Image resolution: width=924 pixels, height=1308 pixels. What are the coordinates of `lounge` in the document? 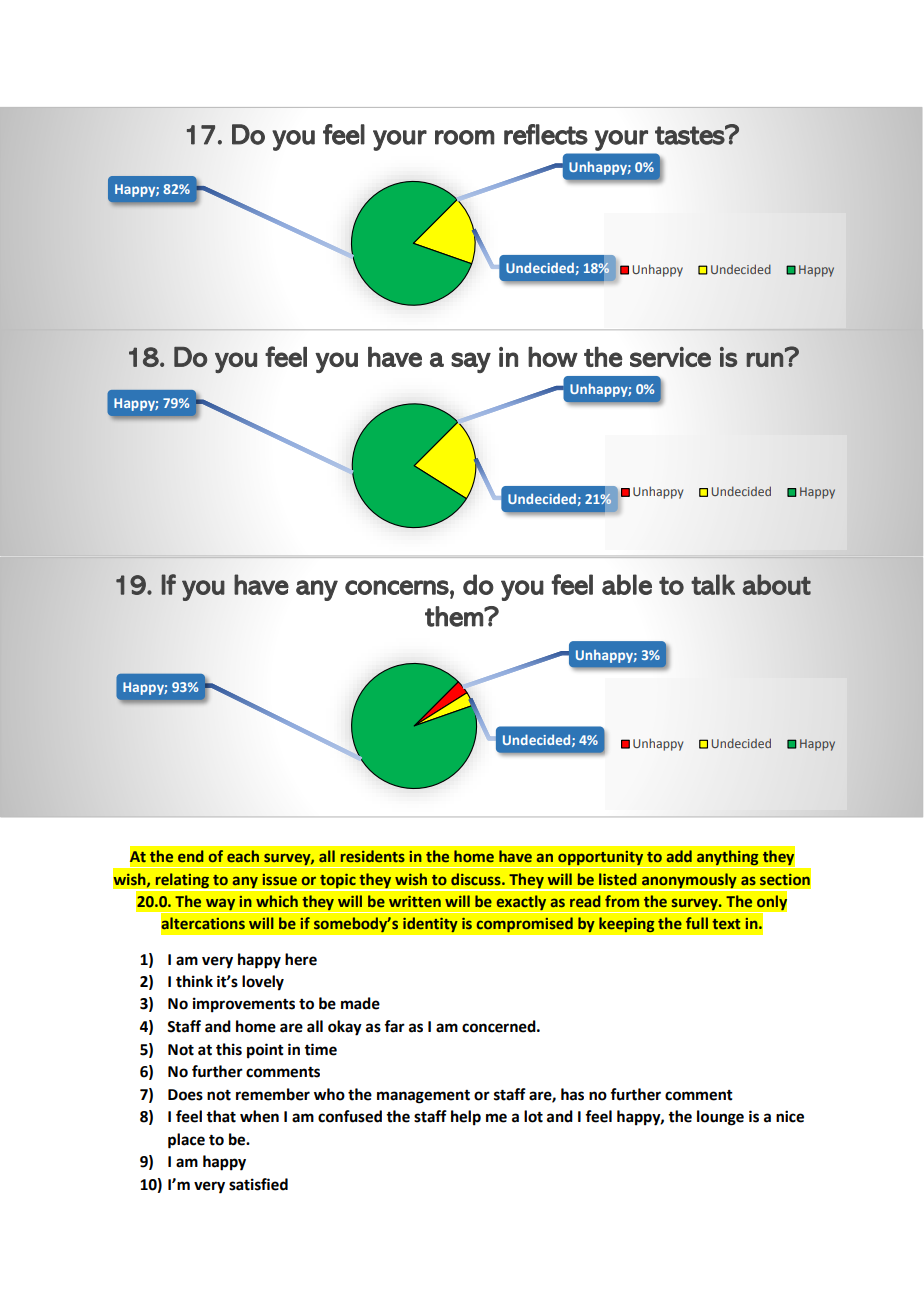 It's located at (720, 1118).
